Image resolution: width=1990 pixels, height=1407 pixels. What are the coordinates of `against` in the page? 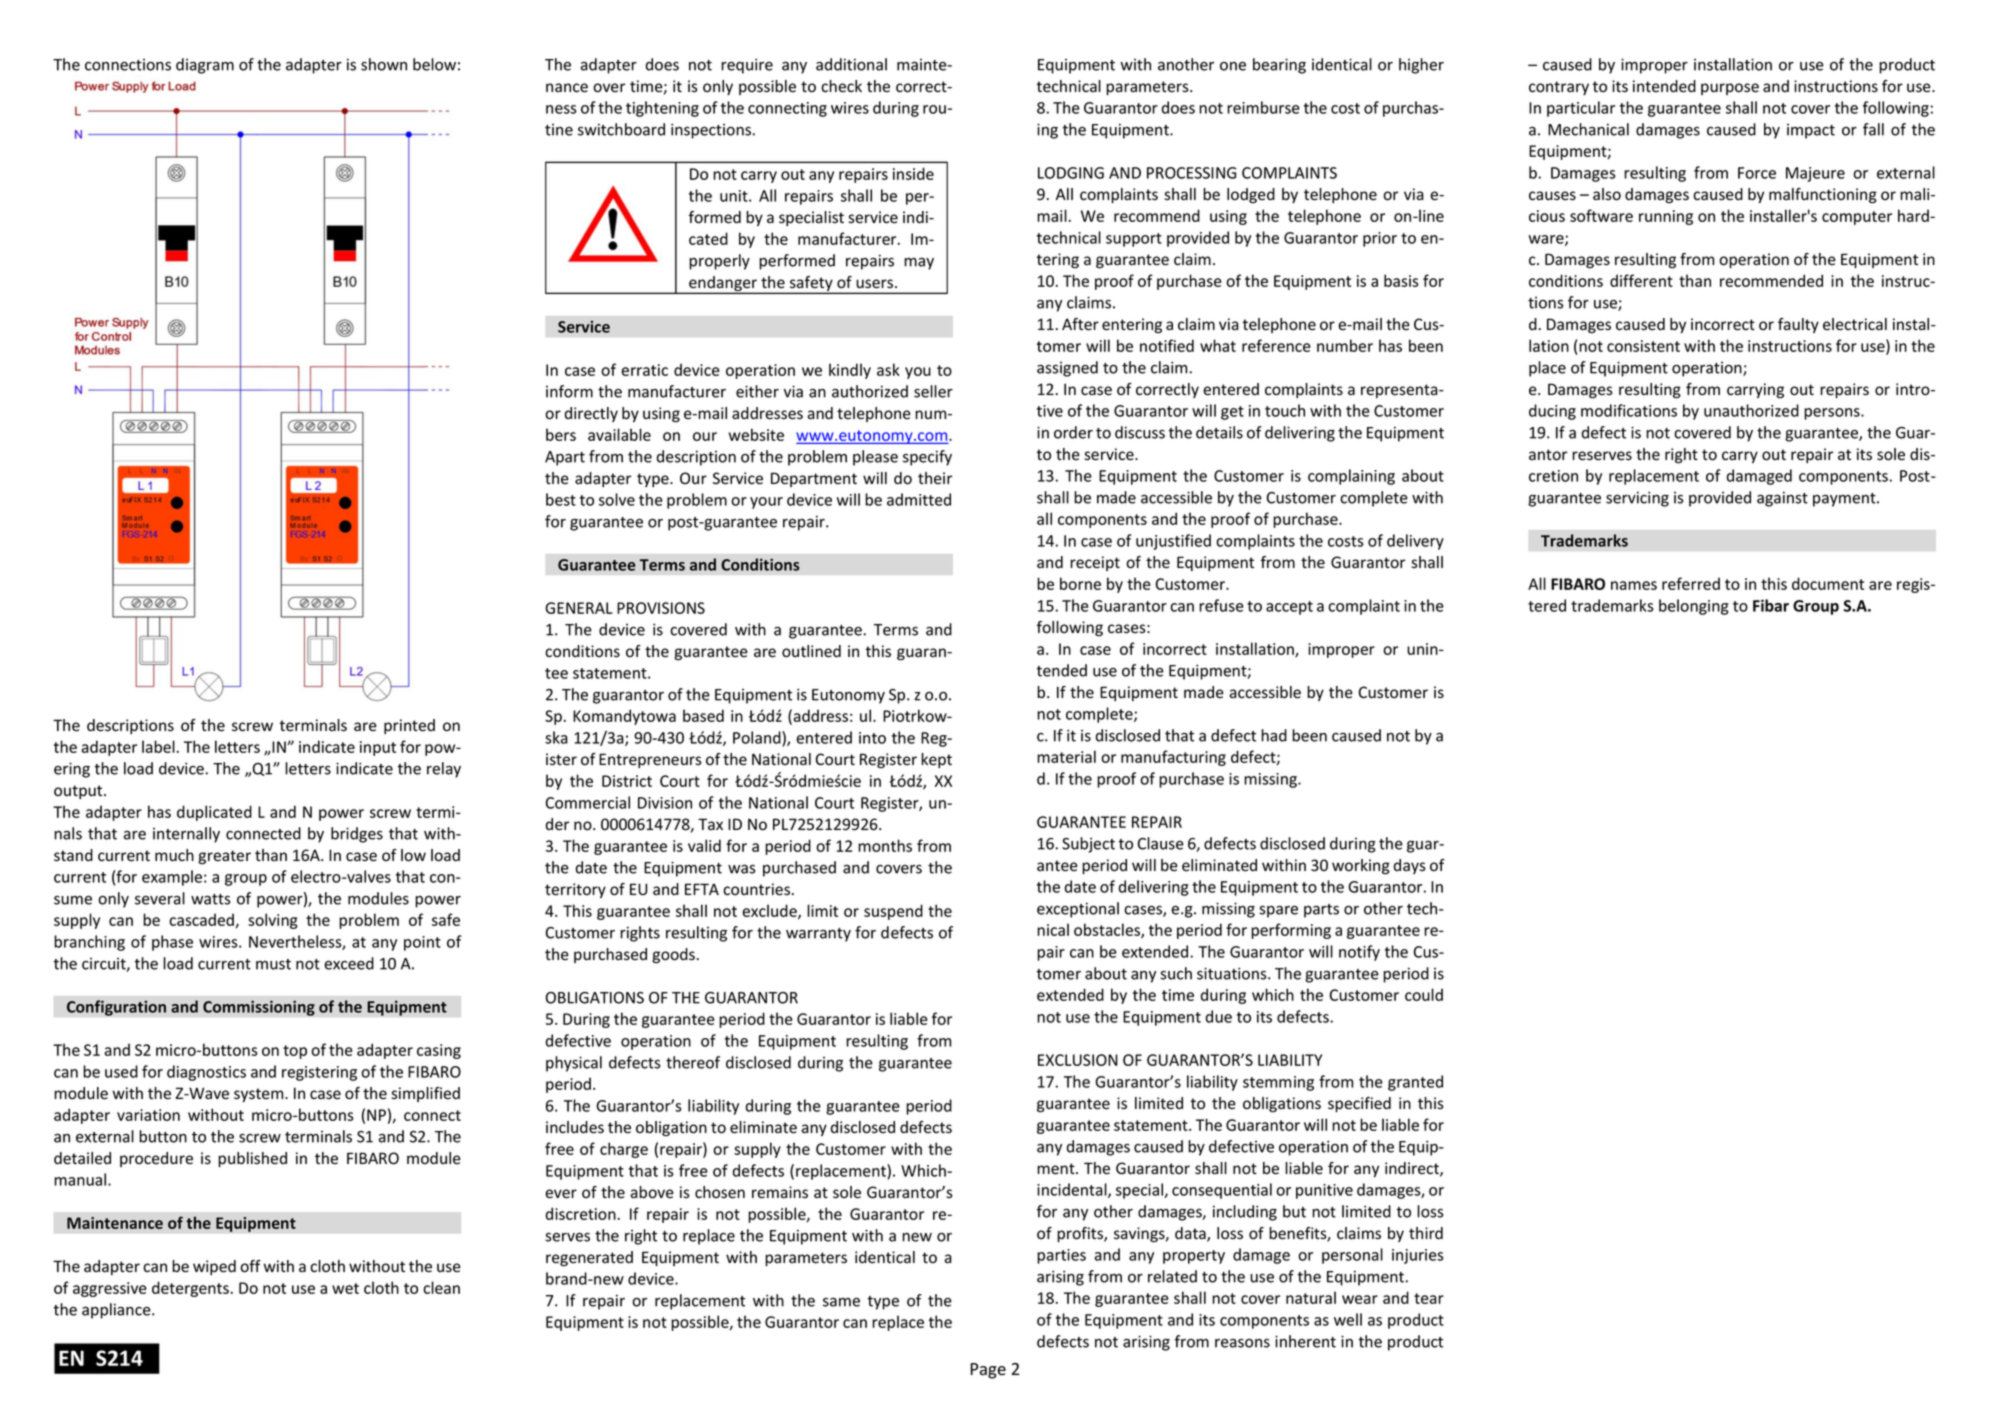 It's located at (1782, 499).
